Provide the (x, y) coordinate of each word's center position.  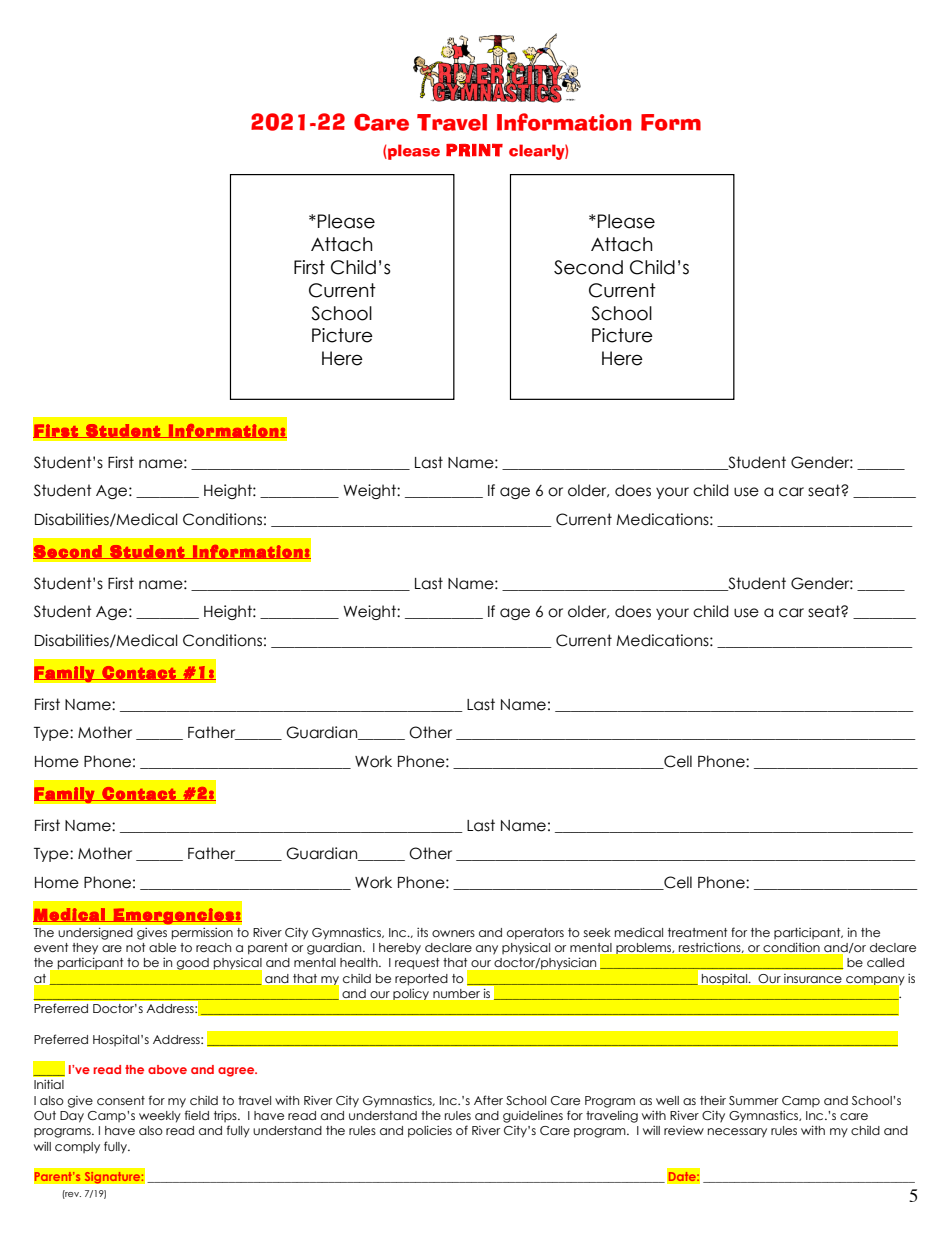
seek (597, 932)
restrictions (711, 948)
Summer (753, 1100)
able (162, 947)
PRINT (474, 150)
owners (453, 933)
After (488, 1100)
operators (535, 934)
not (135, 947)
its (422, 932)
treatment (697, 932)
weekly (160, 1117)
